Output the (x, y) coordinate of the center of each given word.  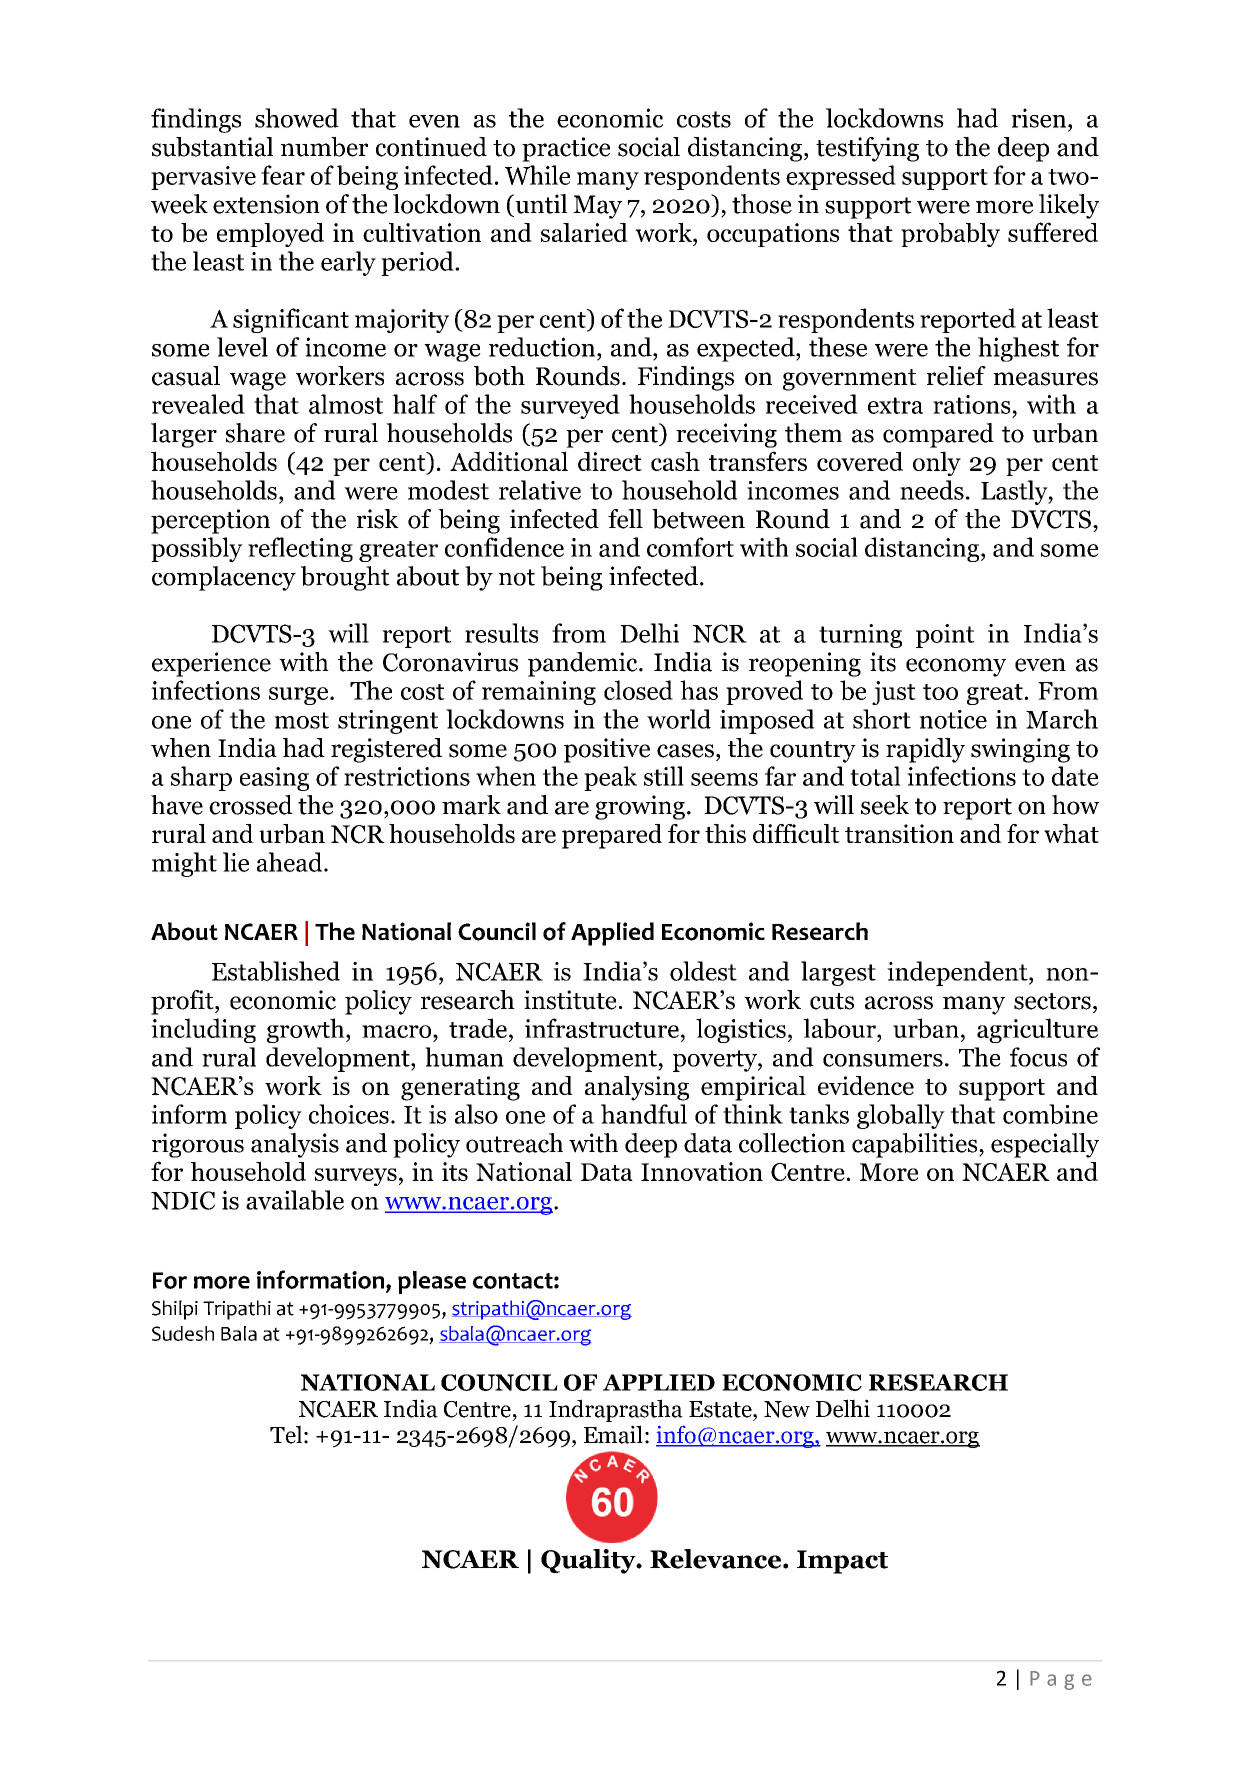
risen (1040, 118)
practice (566, 149)
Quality (589, 1561)
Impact (842, 1562)
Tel (286, 1434)
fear (283, 175)
